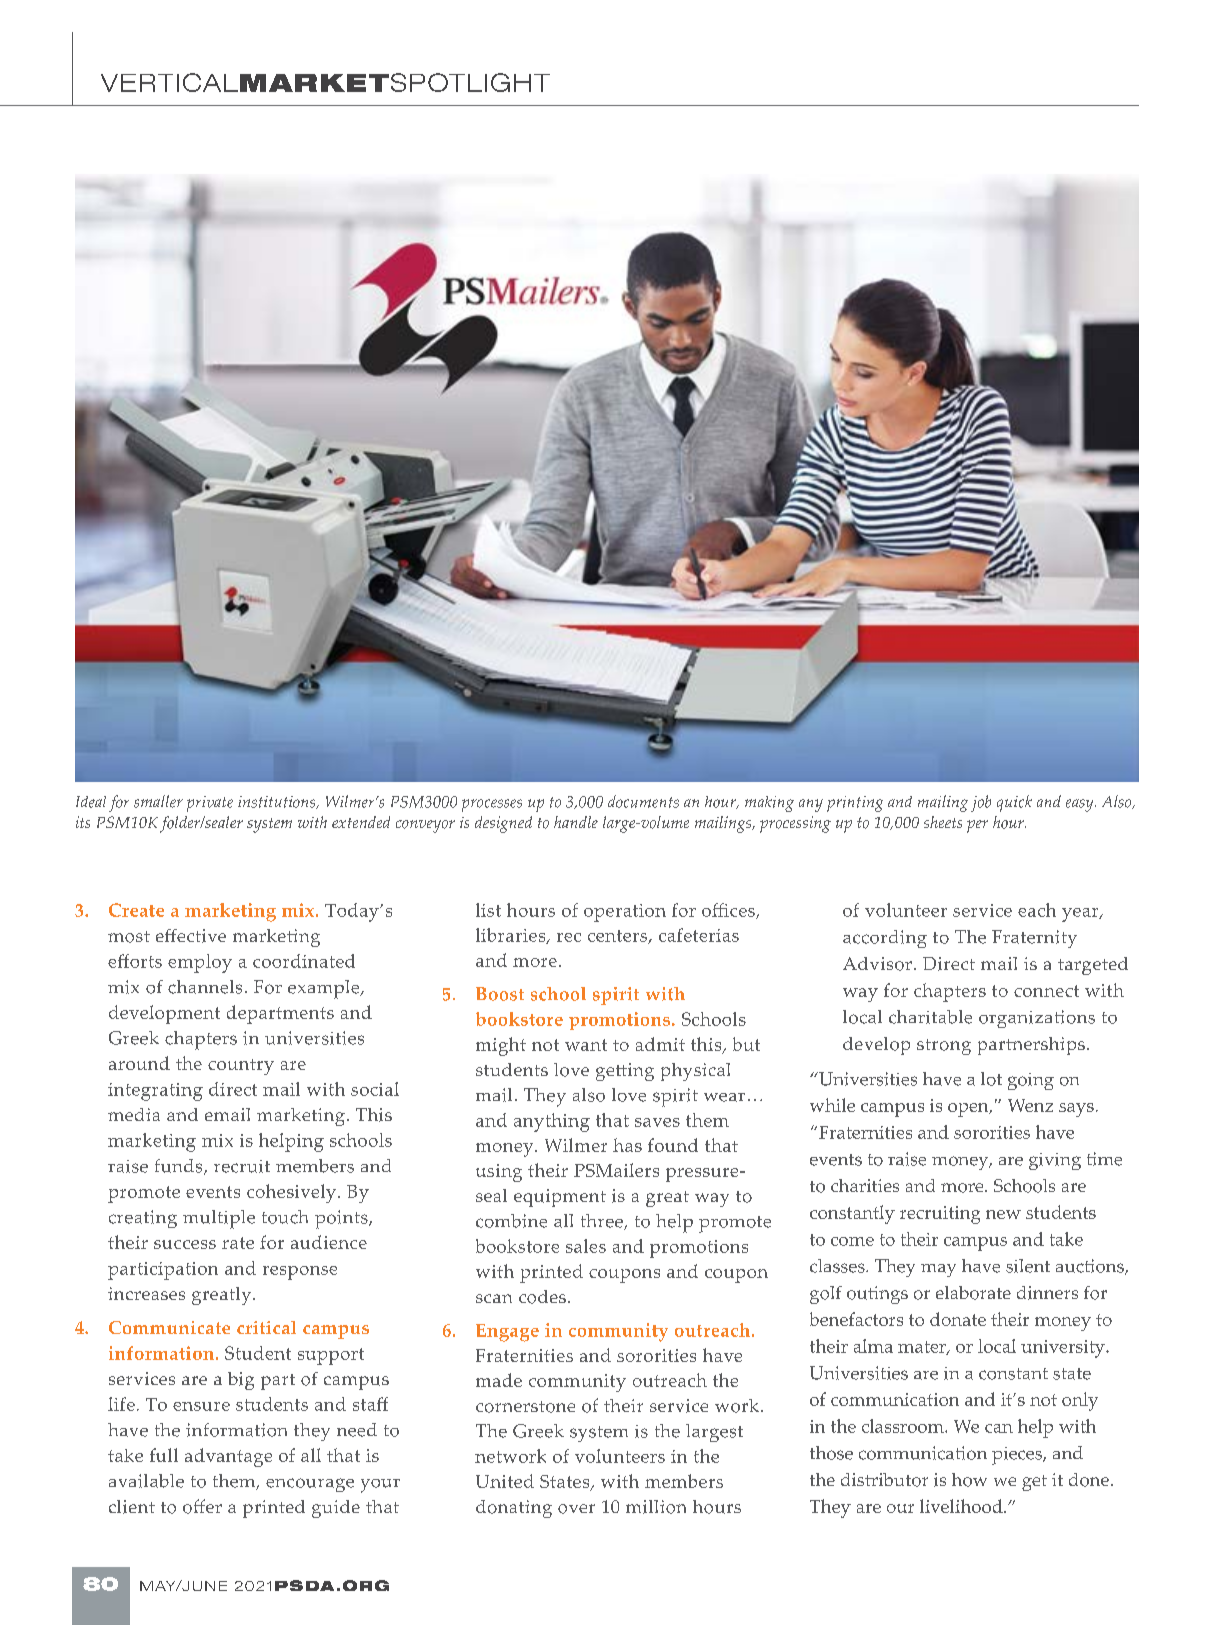  Describe the element at coordinates (943, 822) in the screenshot. I see `sheets` at that location.
